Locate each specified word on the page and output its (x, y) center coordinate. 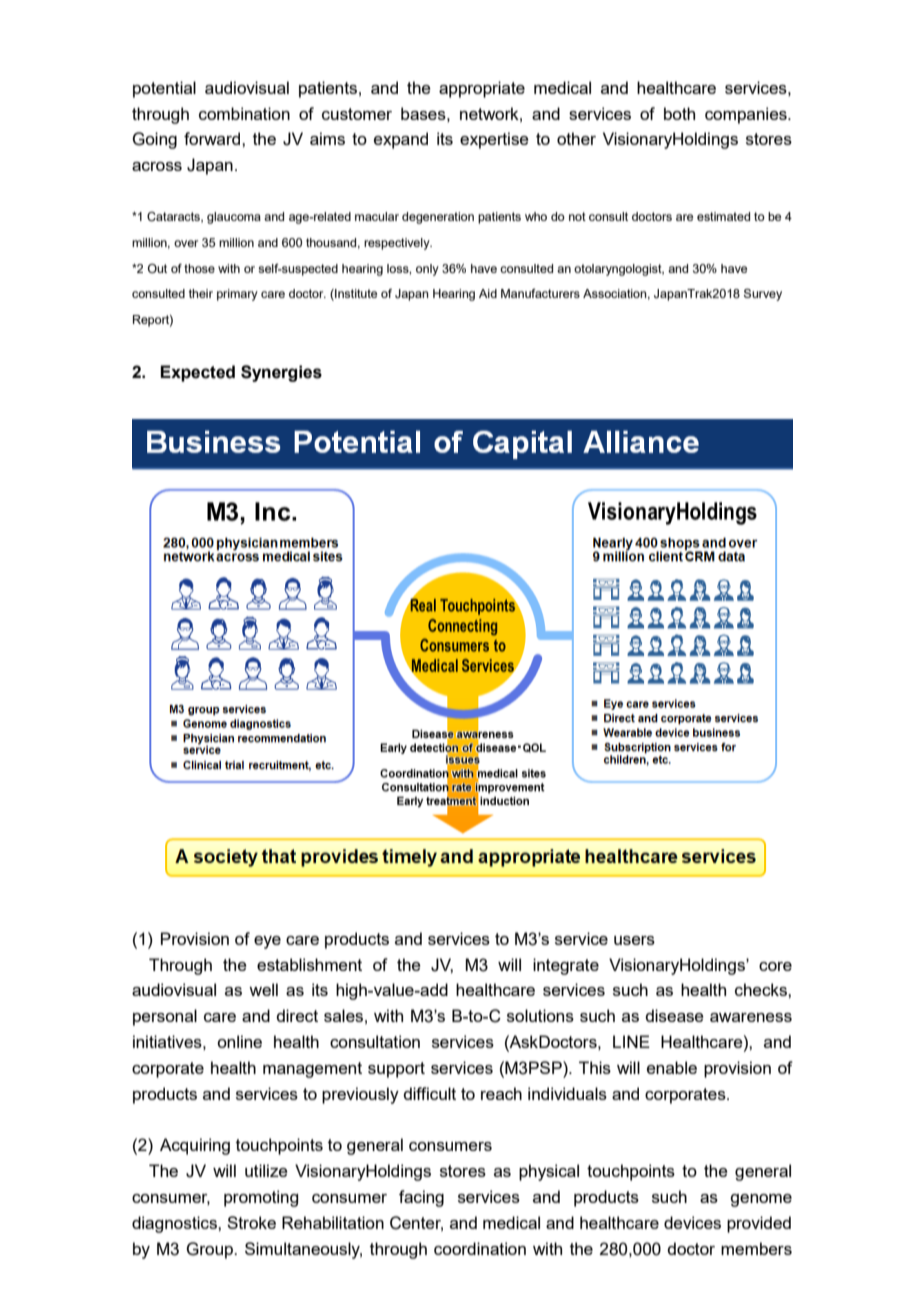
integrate (566, 966)
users (634, 940)
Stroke (251, 1222)
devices (692, 1222)
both (679, 113)
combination (244, 113)
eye (267, 942)
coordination (480, 1248)
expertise (494, 140)
